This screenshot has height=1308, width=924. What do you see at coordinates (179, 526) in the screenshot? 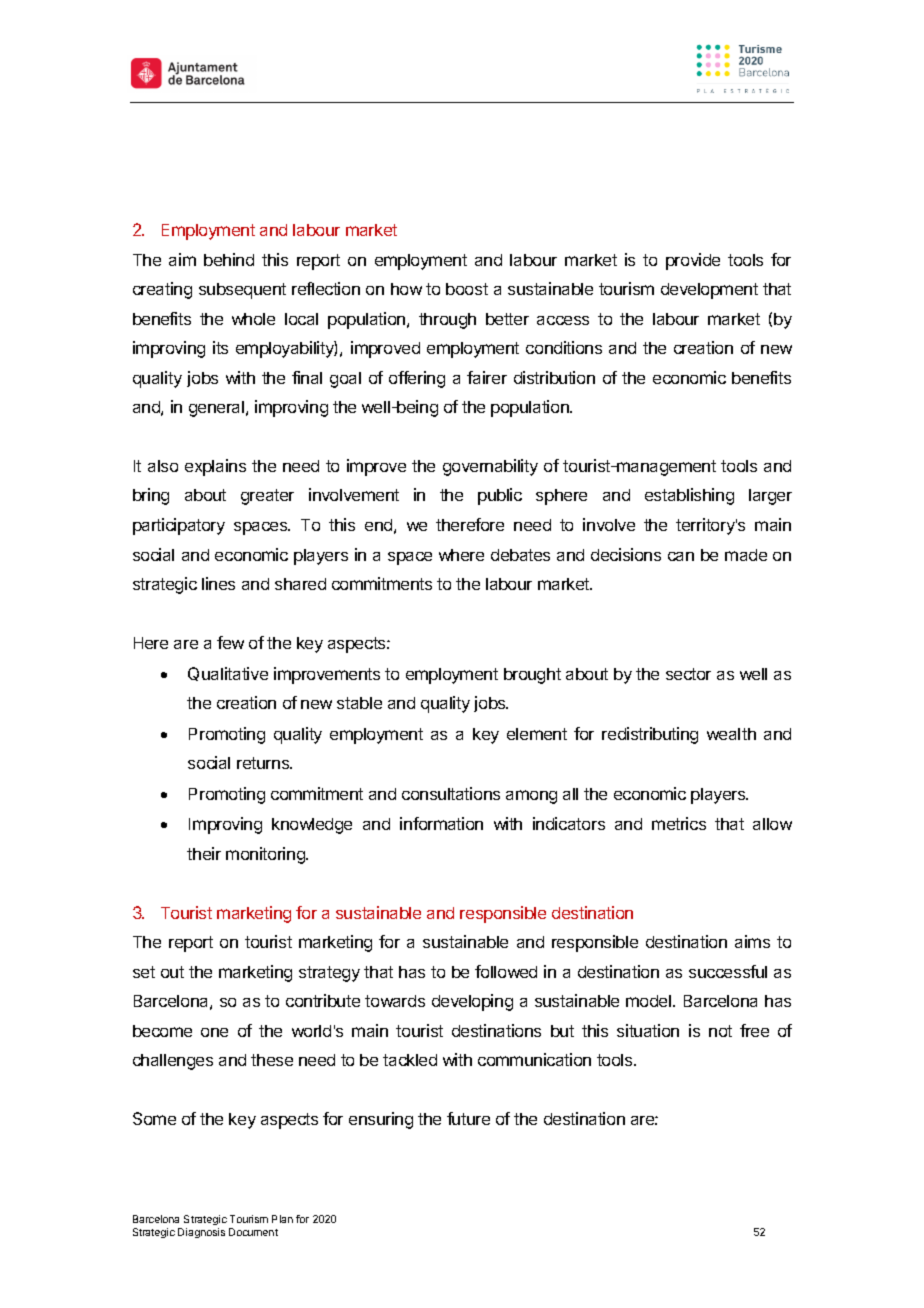
I see `participatory` at bounding box center [179, 526].
